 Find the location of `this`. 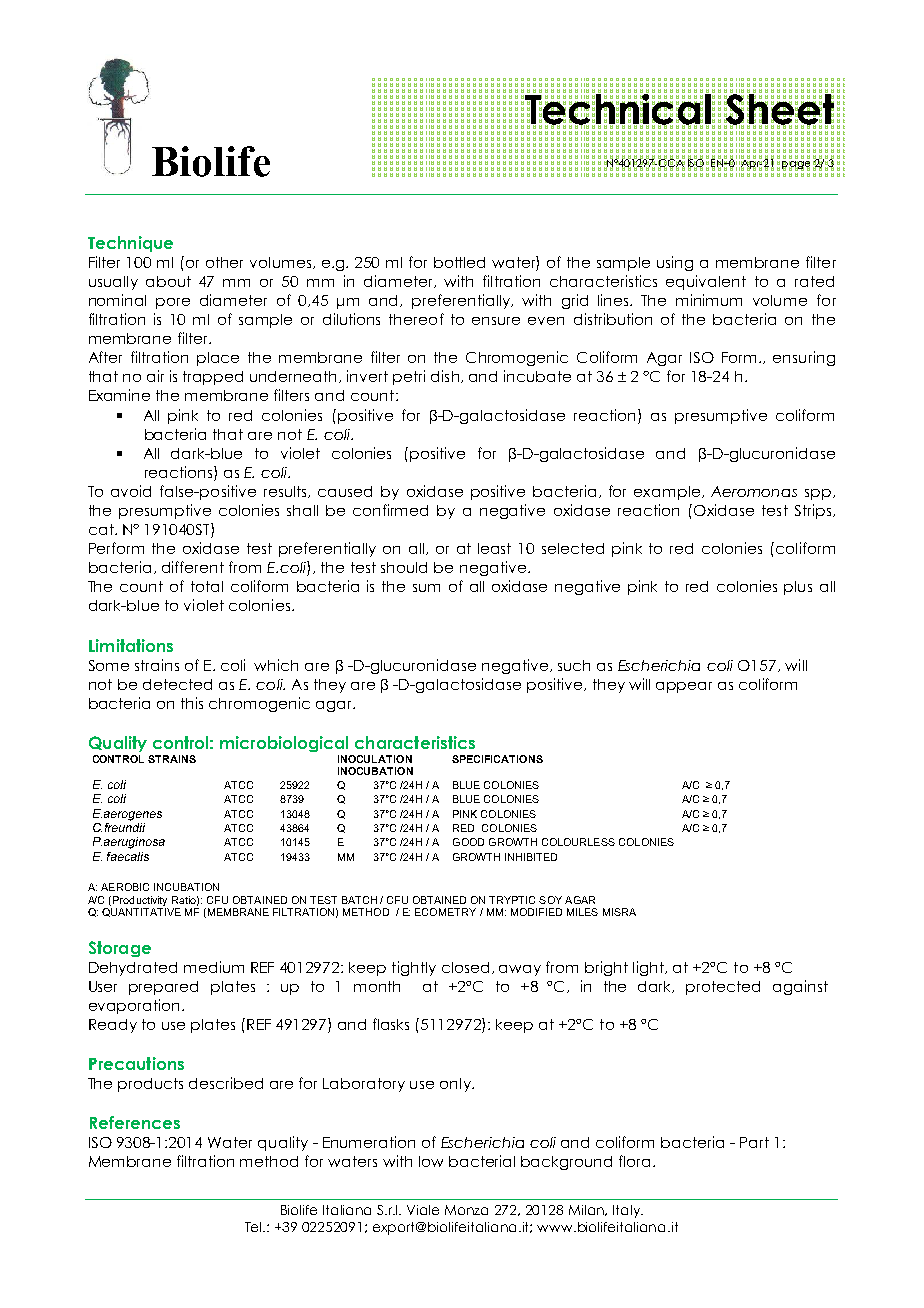

this is located at coordinates (192, 703).
